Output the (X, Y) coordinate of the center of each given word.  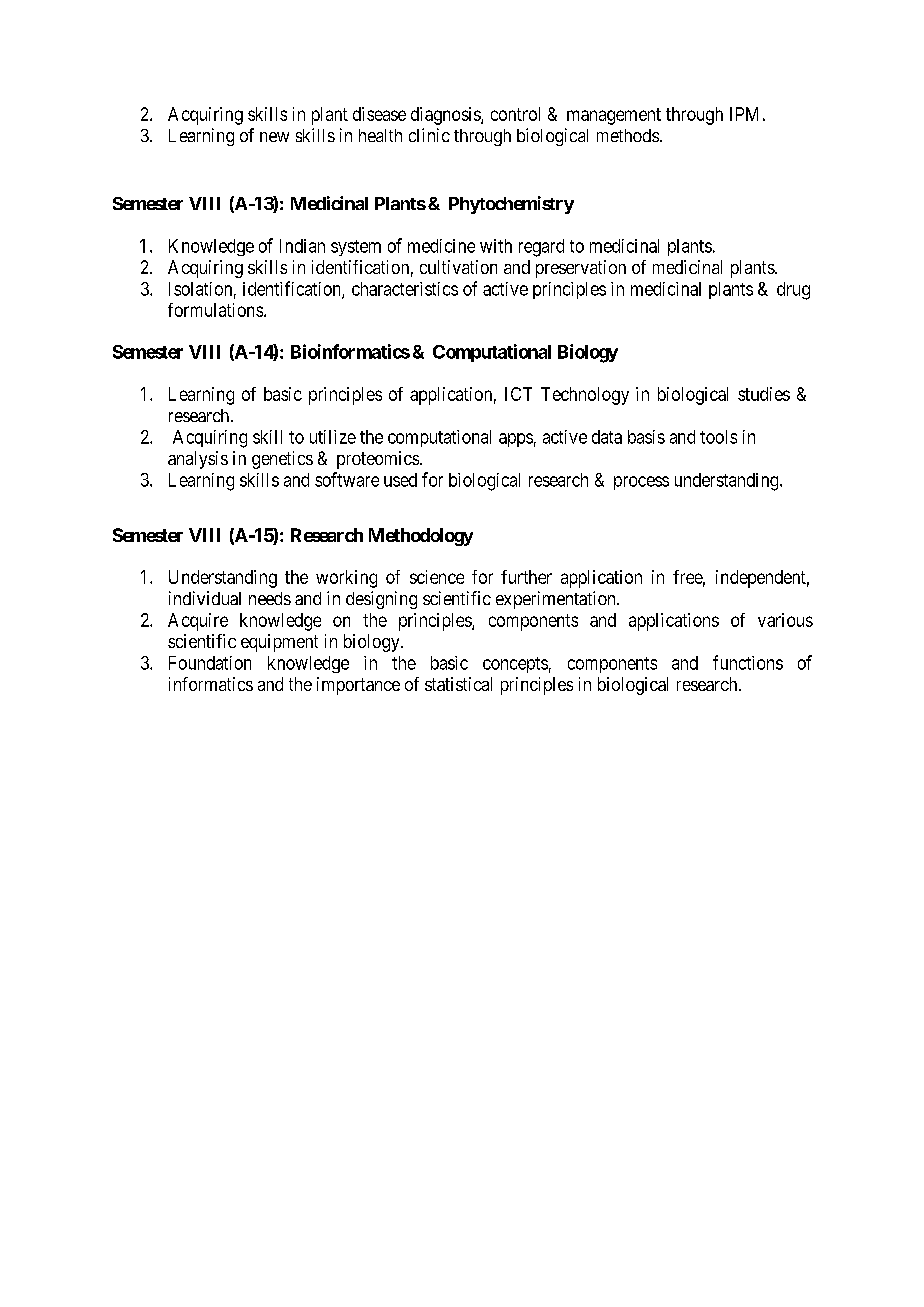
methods (628, 135)
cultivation (458, 267)
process (641, 483)
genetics (282, 460)
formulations (215, 310)
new (274, 137)
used (400, 480)
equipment (279, 643)
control (515, 114)
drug (793, 291)
